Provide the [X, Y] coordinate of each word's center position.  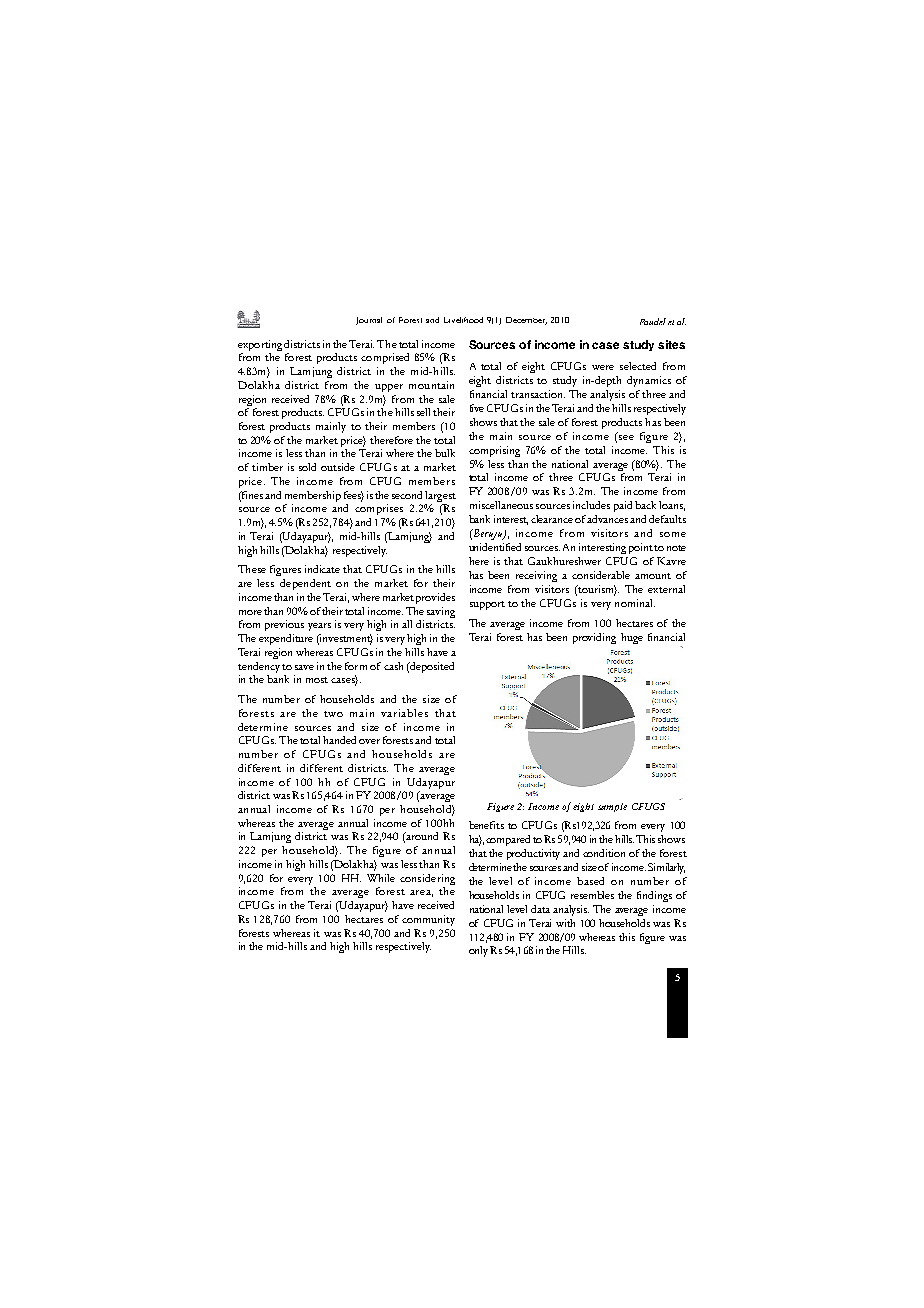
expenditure [286, 639]
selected [638, 366]
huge [632, 638]
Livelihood [463, 320]
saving [441, 612]
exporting [260, 345]
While [381, 878]
